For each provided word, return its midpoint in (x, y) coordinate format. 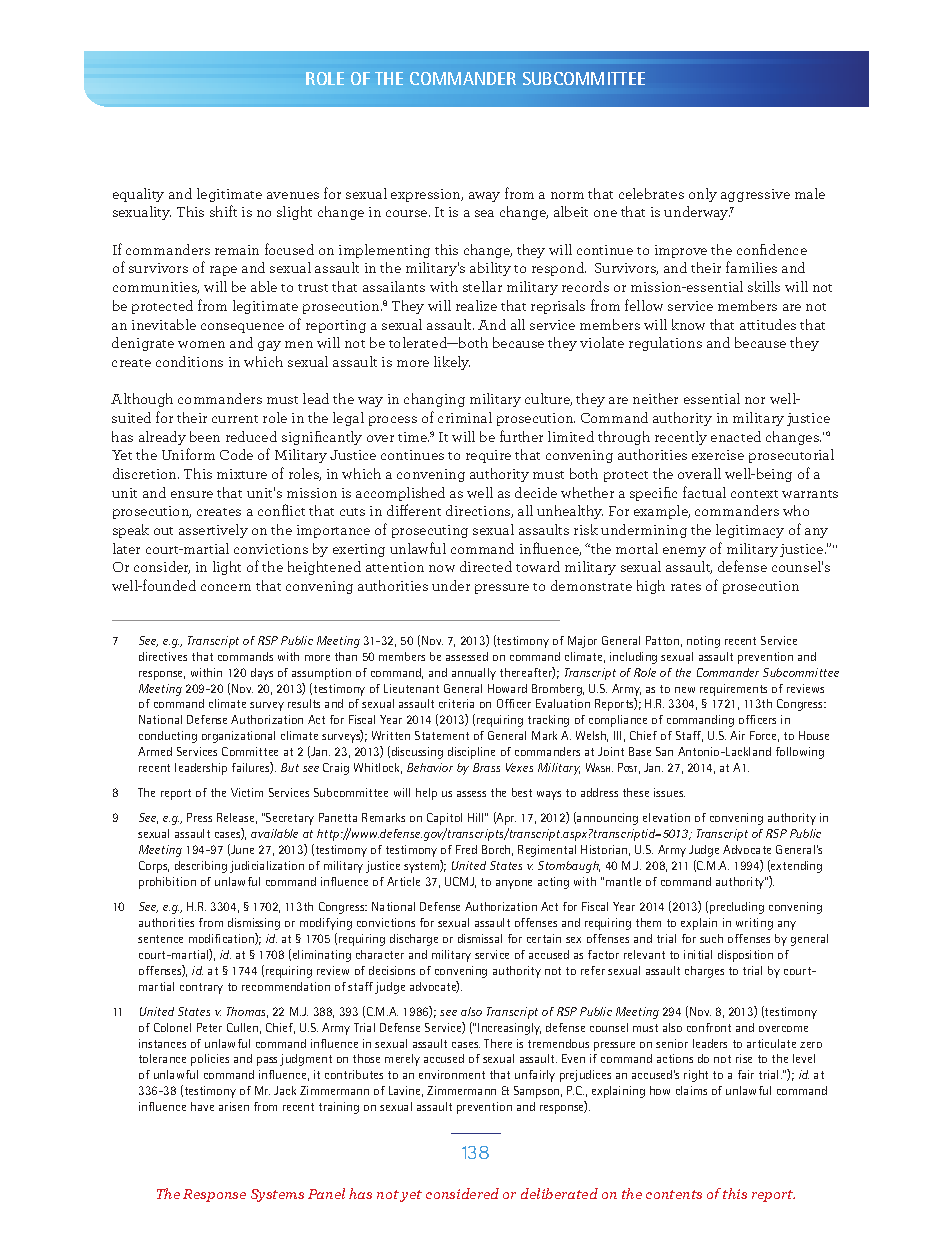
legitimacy (750, 531)
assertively (213, 531)
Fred (466, 849)
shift (223, 211)
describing (201, 867)
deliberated (559, 1193)
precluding (737, 908)
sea (484, 213)
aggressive (755, 195)
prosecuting (430, 531)
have (202, 1106)
